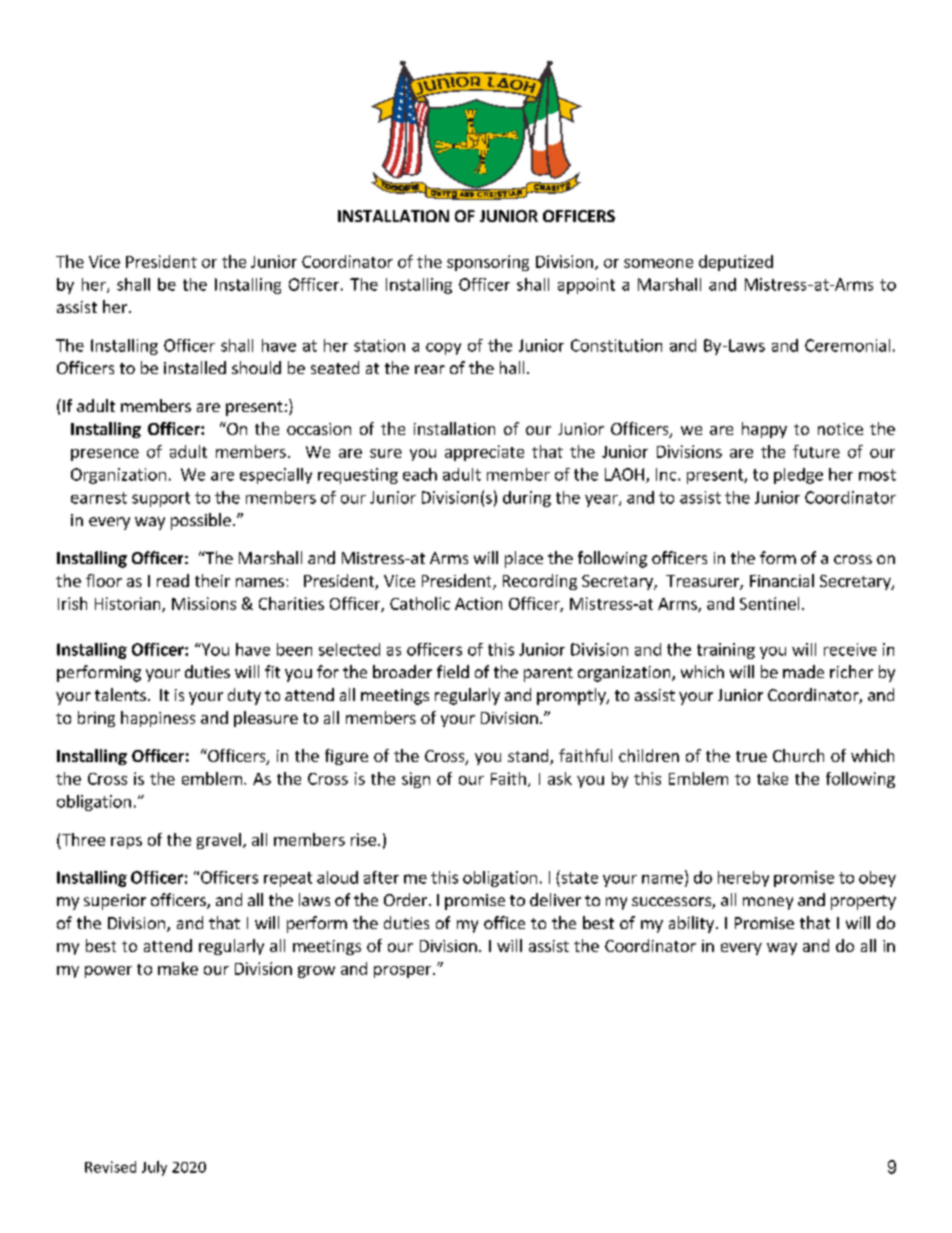 The image size is (952, 1233). Describe the element at coordinates (173, 580) in the page. I see `read` at that location.
